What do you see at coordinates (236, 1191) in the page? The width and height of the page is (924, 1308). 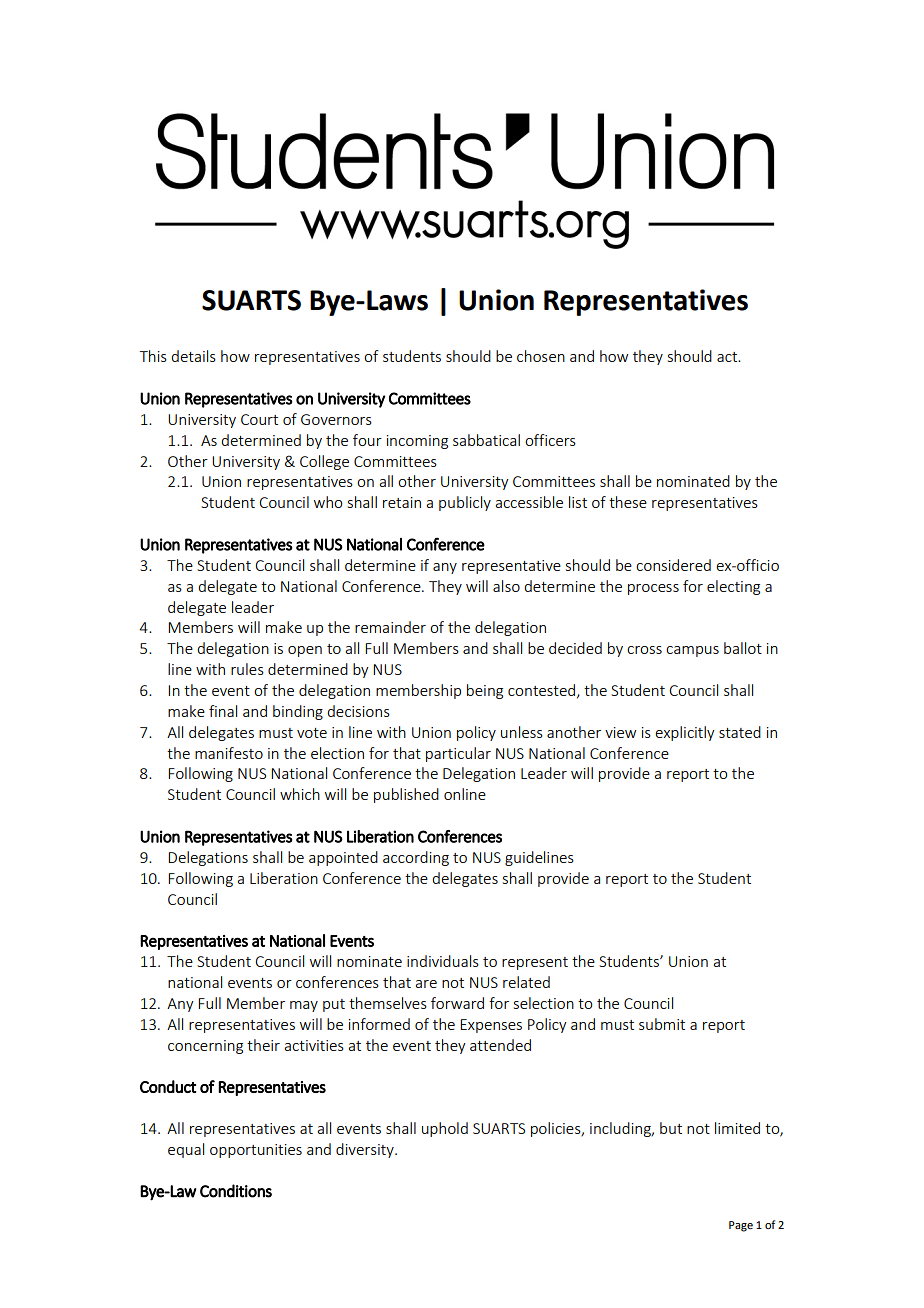 I see `Conditions` at bounding box center [236, 1191].
